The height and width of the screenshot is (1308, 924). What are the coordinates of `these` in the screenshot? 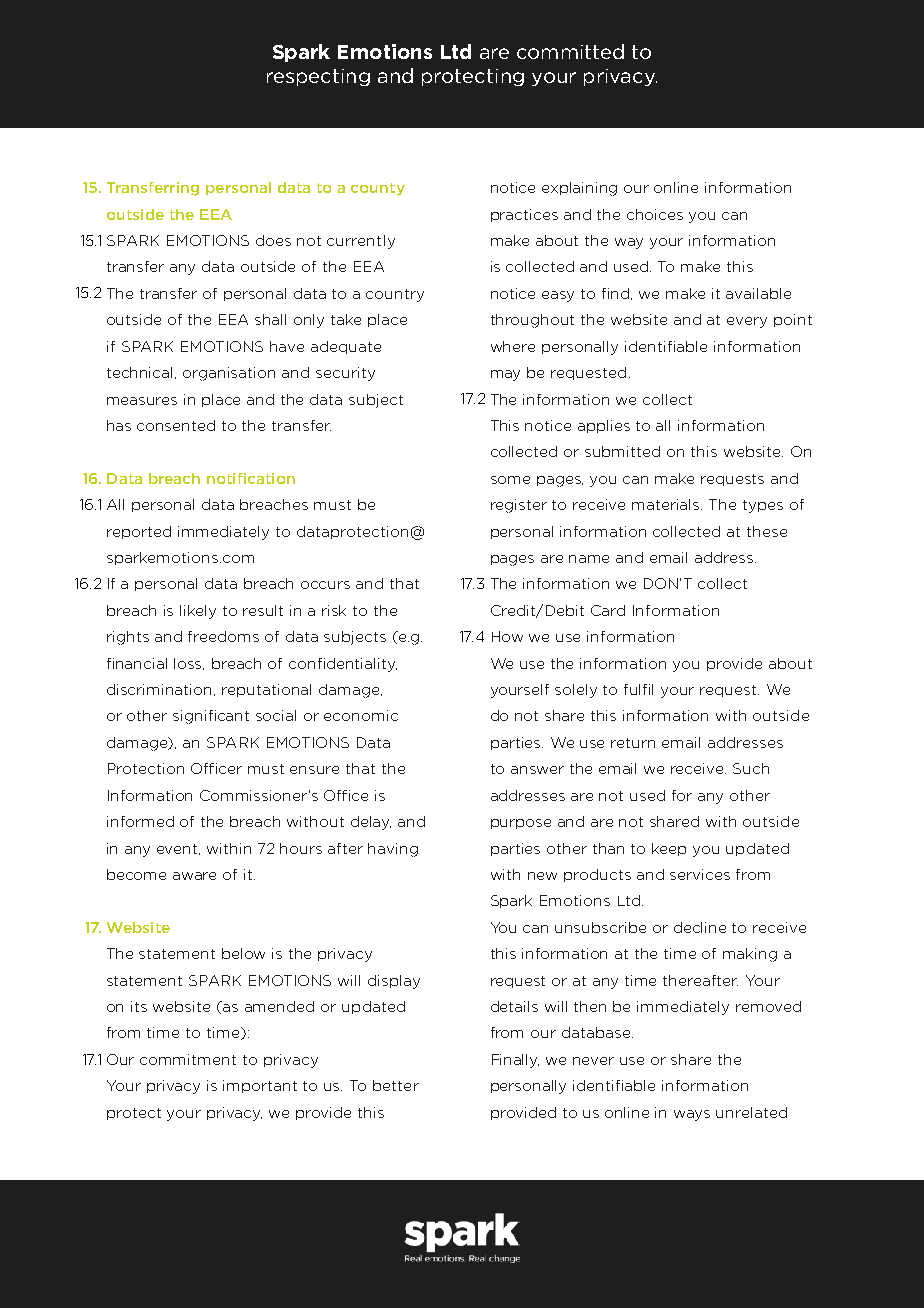 It's located at (767, 531).
